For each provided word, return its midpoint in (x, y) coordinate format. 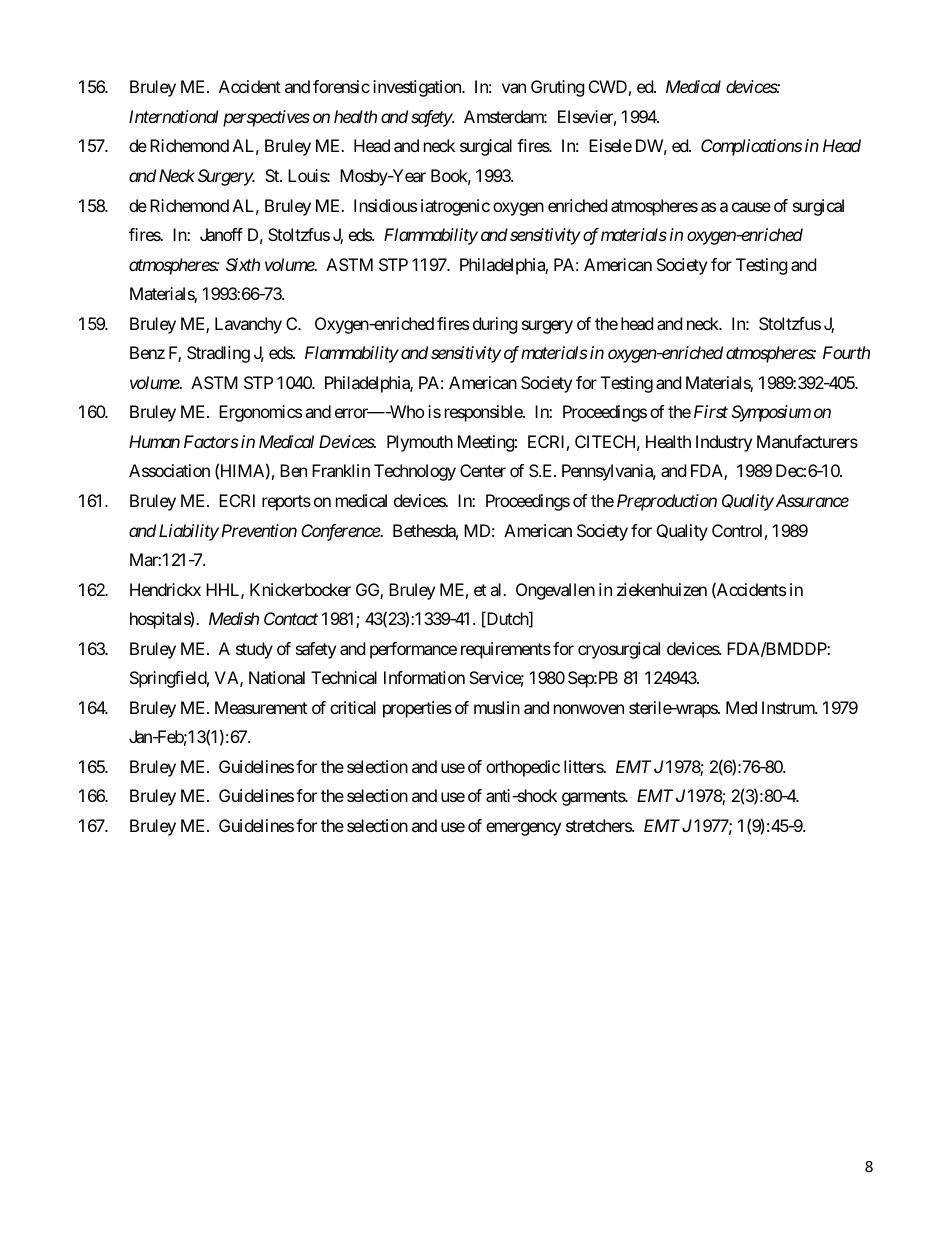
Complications (751, 147)
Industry (724, 443)
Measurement (261, 707)
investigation (418, 88)
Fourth (846, 352)
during (495, 325)
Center (483, 470)
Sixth (243, 264)
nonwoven (589, 709)
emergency (523, 829)
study (254, 650)
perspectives (266, 118)
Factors (211, 441)
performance (413, 650)
